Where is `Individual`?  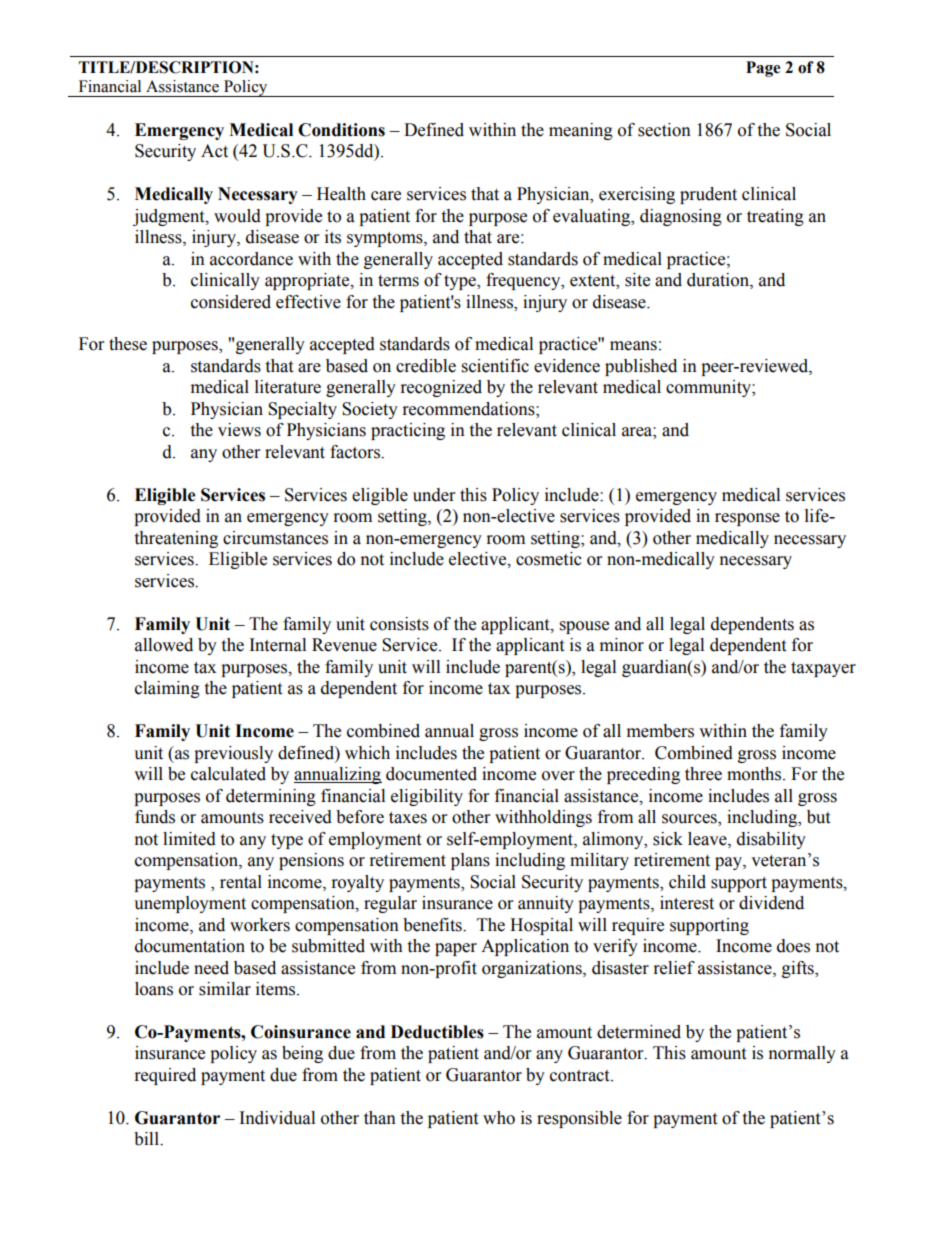
Individual is located at coordinates (277, 1118).
